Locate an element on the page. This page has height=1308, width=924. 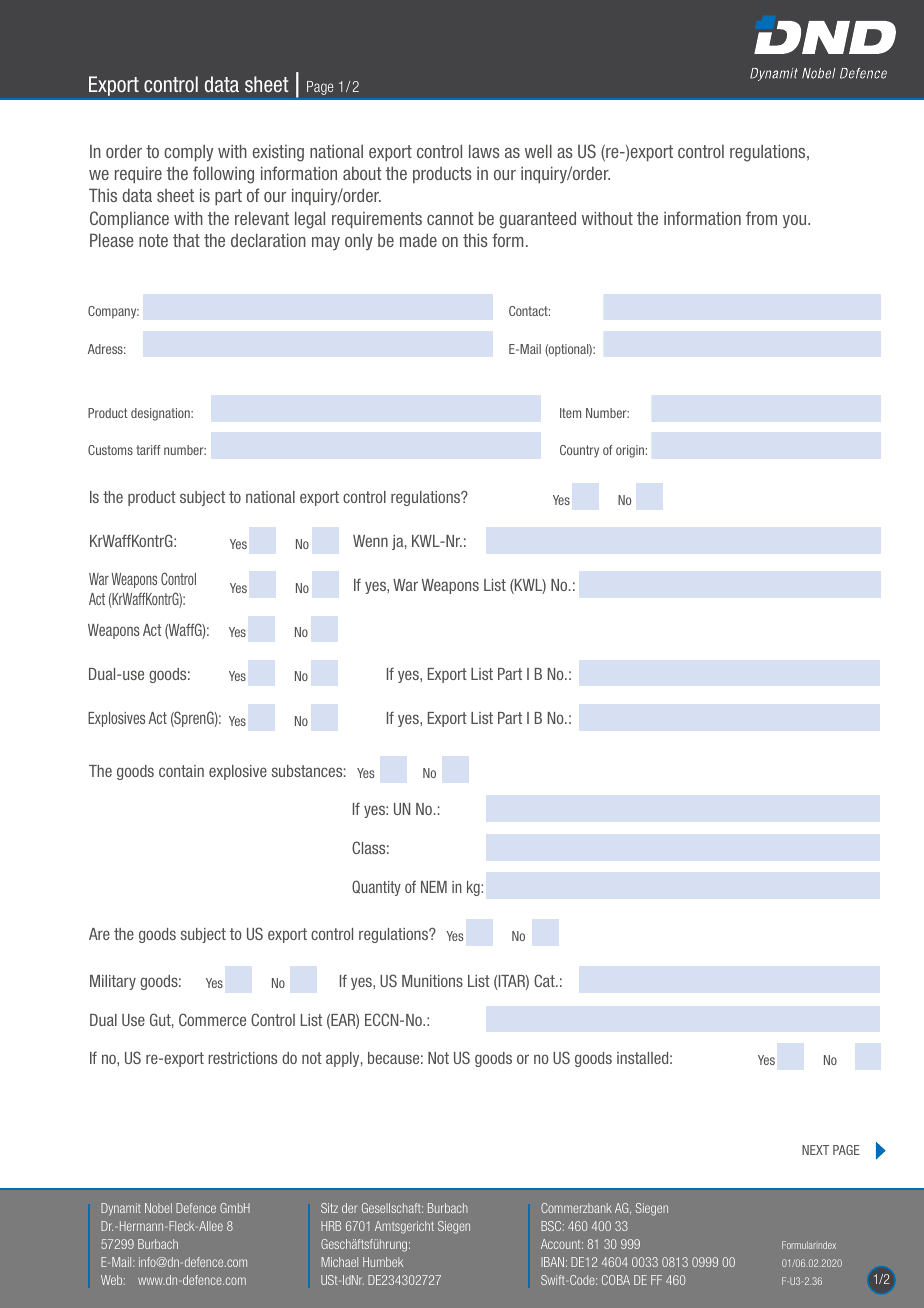
Nobel is located at coordinates (158, 1208).
